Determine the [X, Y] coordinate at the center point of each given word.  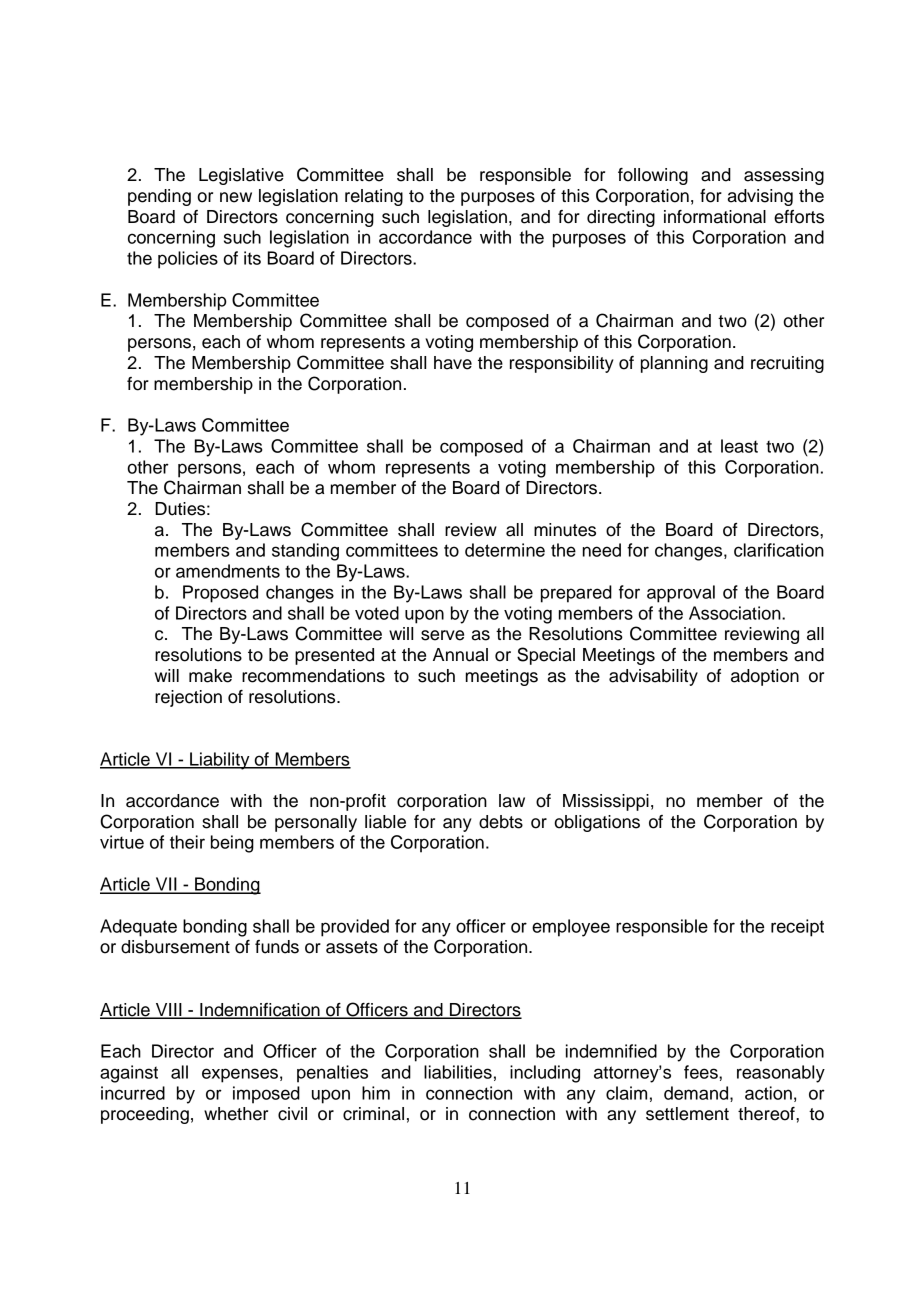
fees [702, 1072]
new [236, 197]
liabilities [458, 1072]
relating [374, 197]
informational [715, 217]
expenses [240, 1075]
